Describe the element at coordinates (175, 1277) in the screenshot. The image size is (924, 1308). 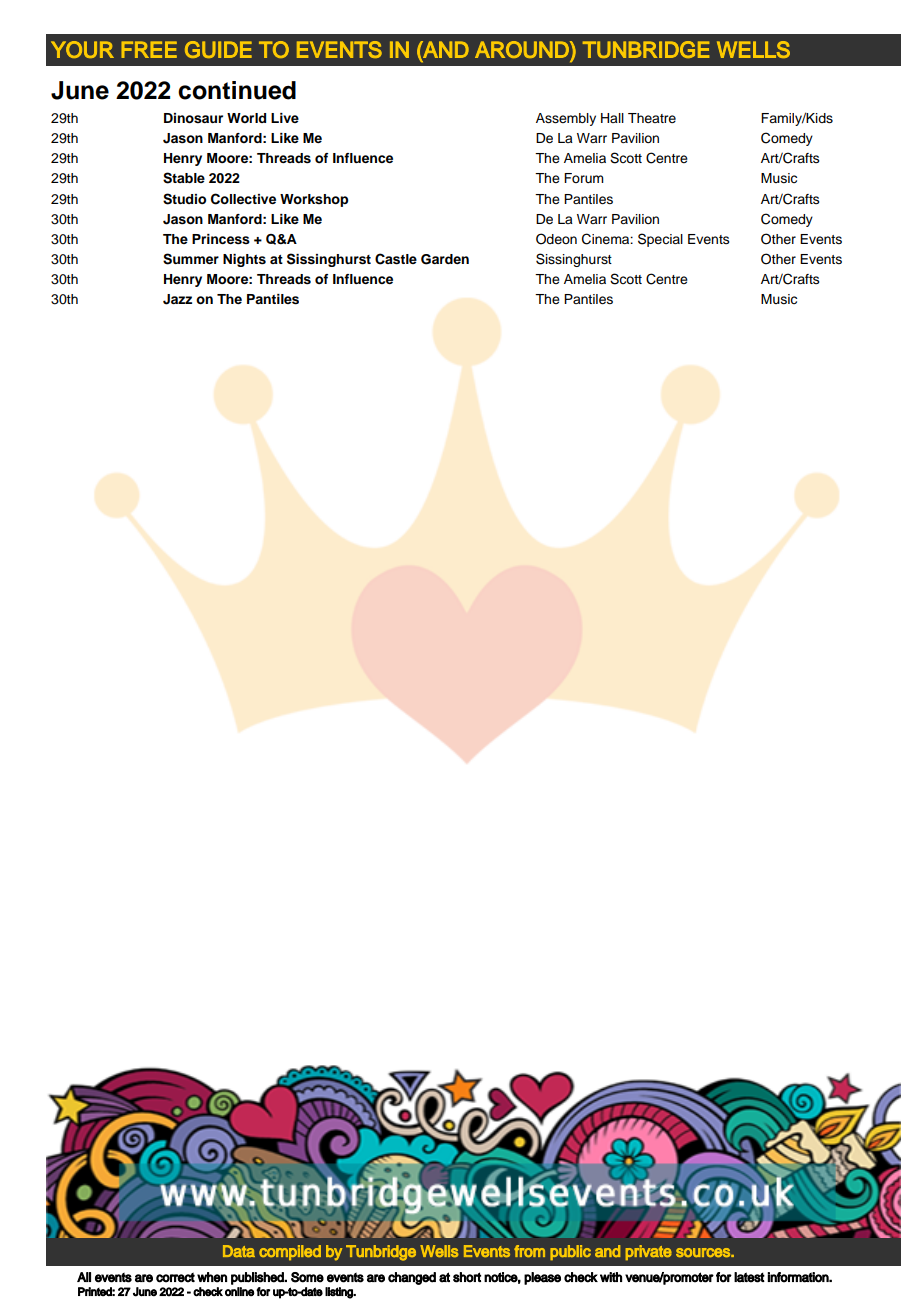
I see `correct` at that location.
